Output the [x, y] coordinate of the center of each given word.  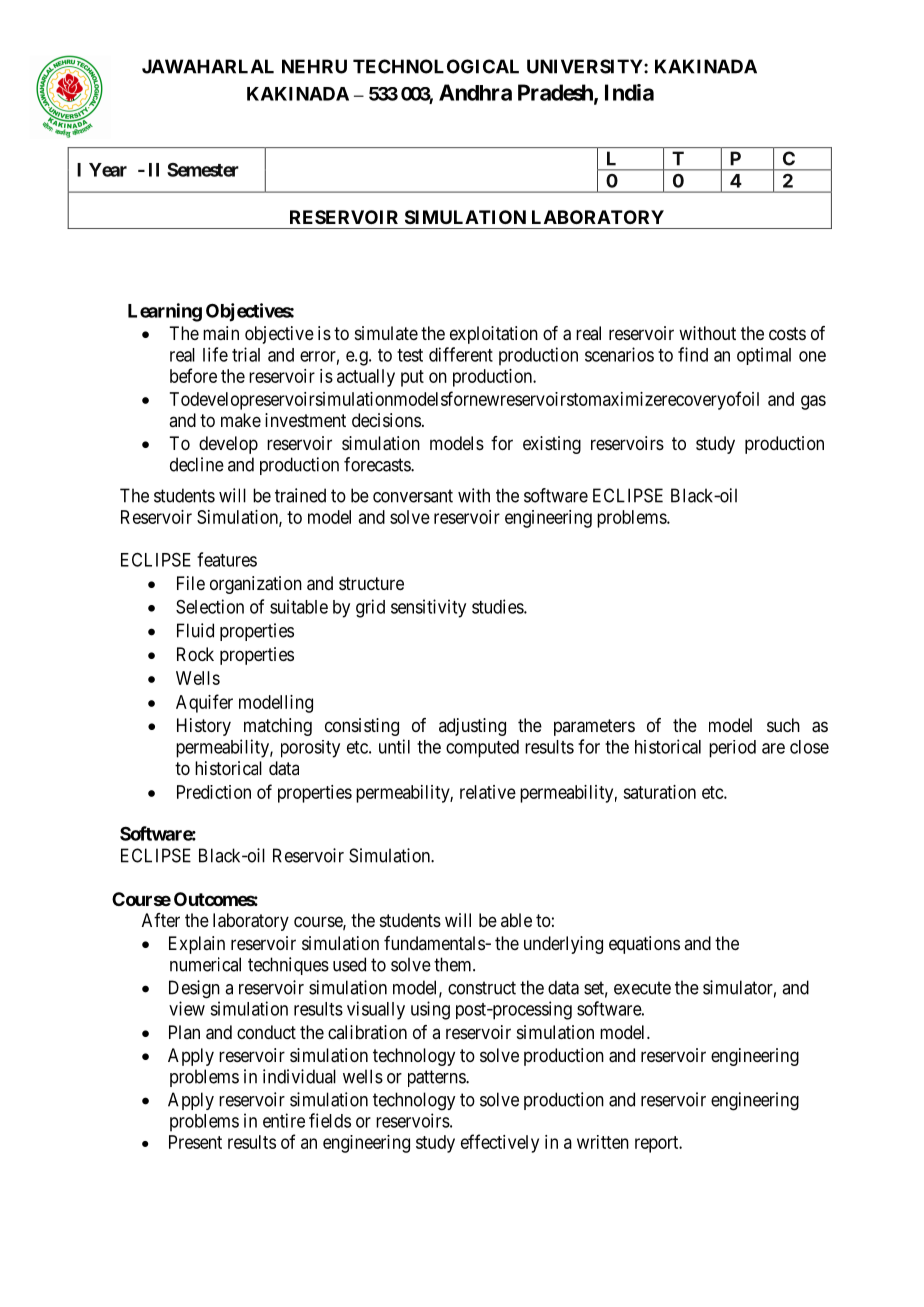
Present [195, 1142]
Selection [210, 606]
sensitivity [428, 608]
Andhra [475, 92]
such [783, 725]
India [629, 92]
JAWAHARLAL [208, 66]
